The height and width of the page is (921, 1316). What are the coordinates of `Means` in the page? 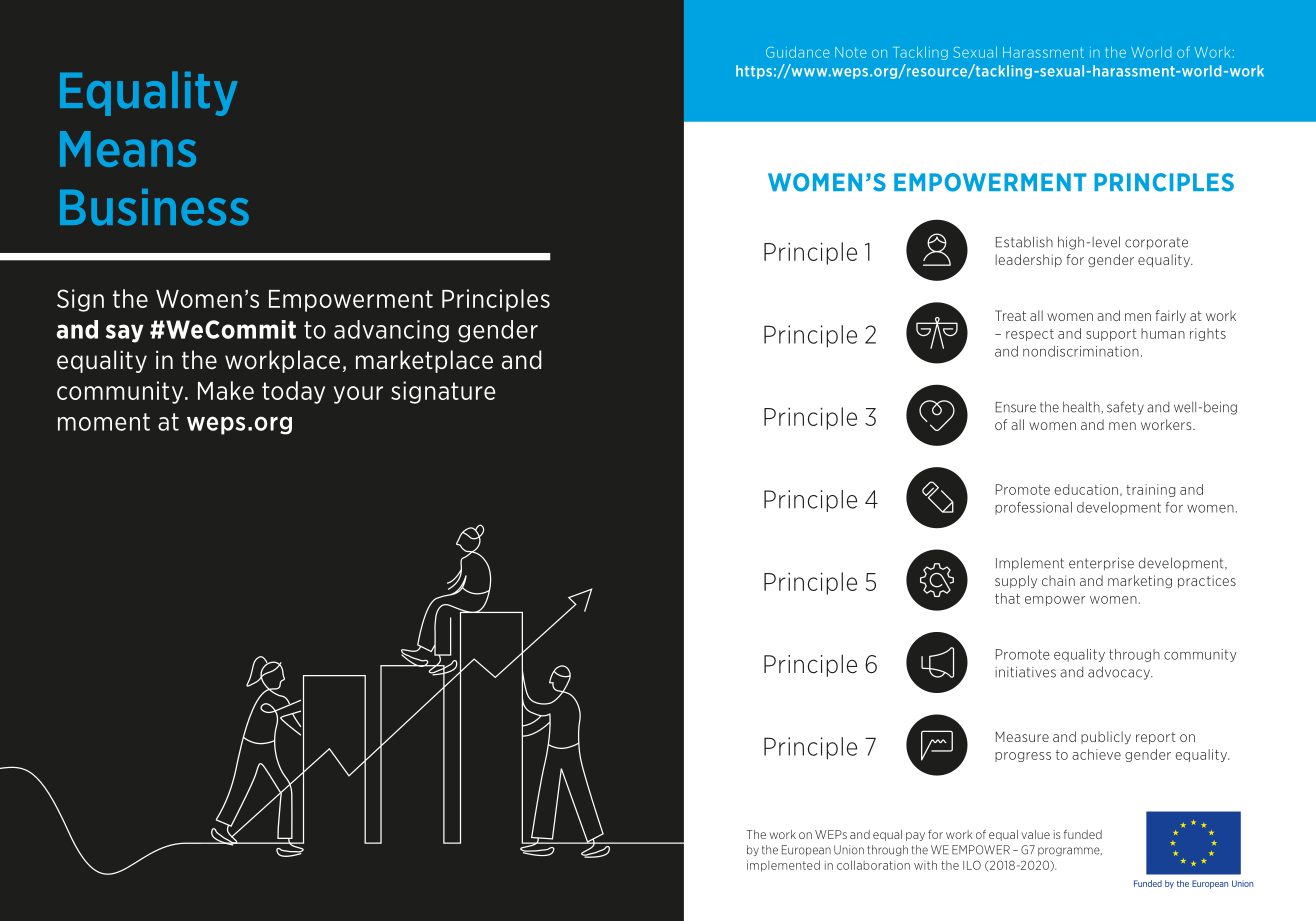 It's located at (128, 149).
